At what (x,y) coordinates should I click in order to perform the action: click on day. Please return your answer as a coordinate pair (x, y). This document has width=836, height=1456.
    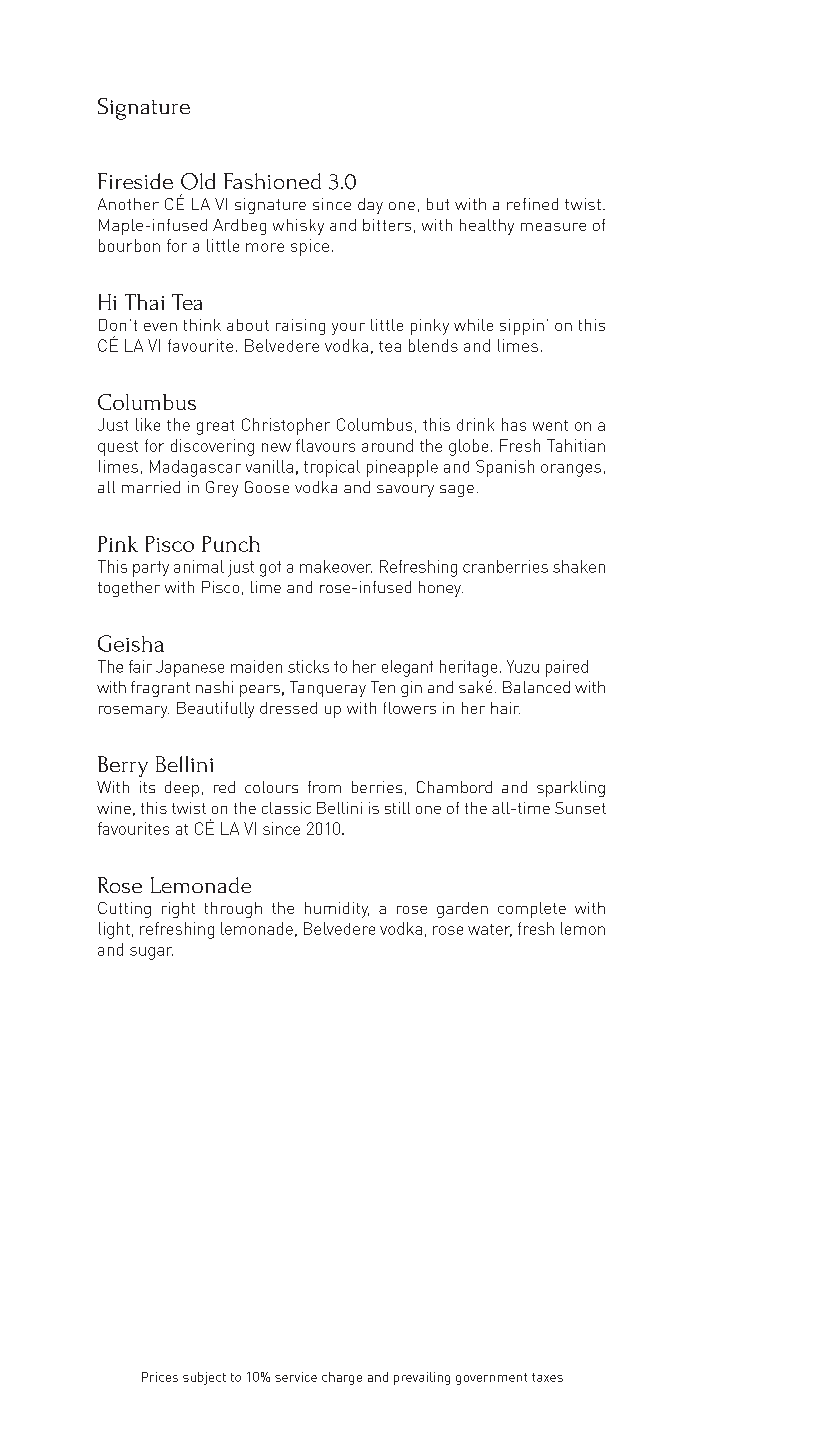
    Looking at the image, I should click on (370, 206).
